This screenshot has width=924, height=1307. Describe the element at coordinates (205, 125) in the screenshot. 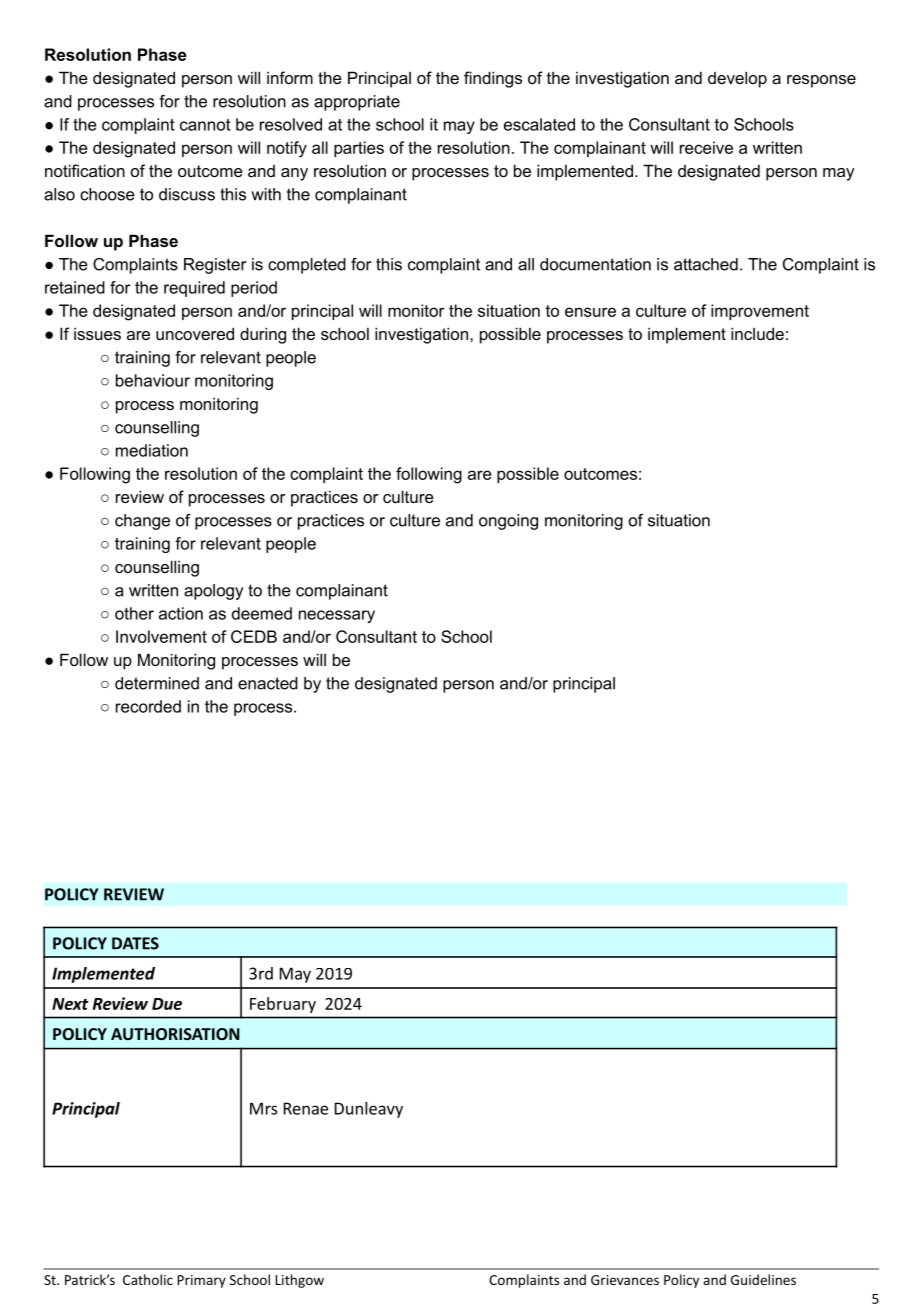

I see `cannot` at that location.
